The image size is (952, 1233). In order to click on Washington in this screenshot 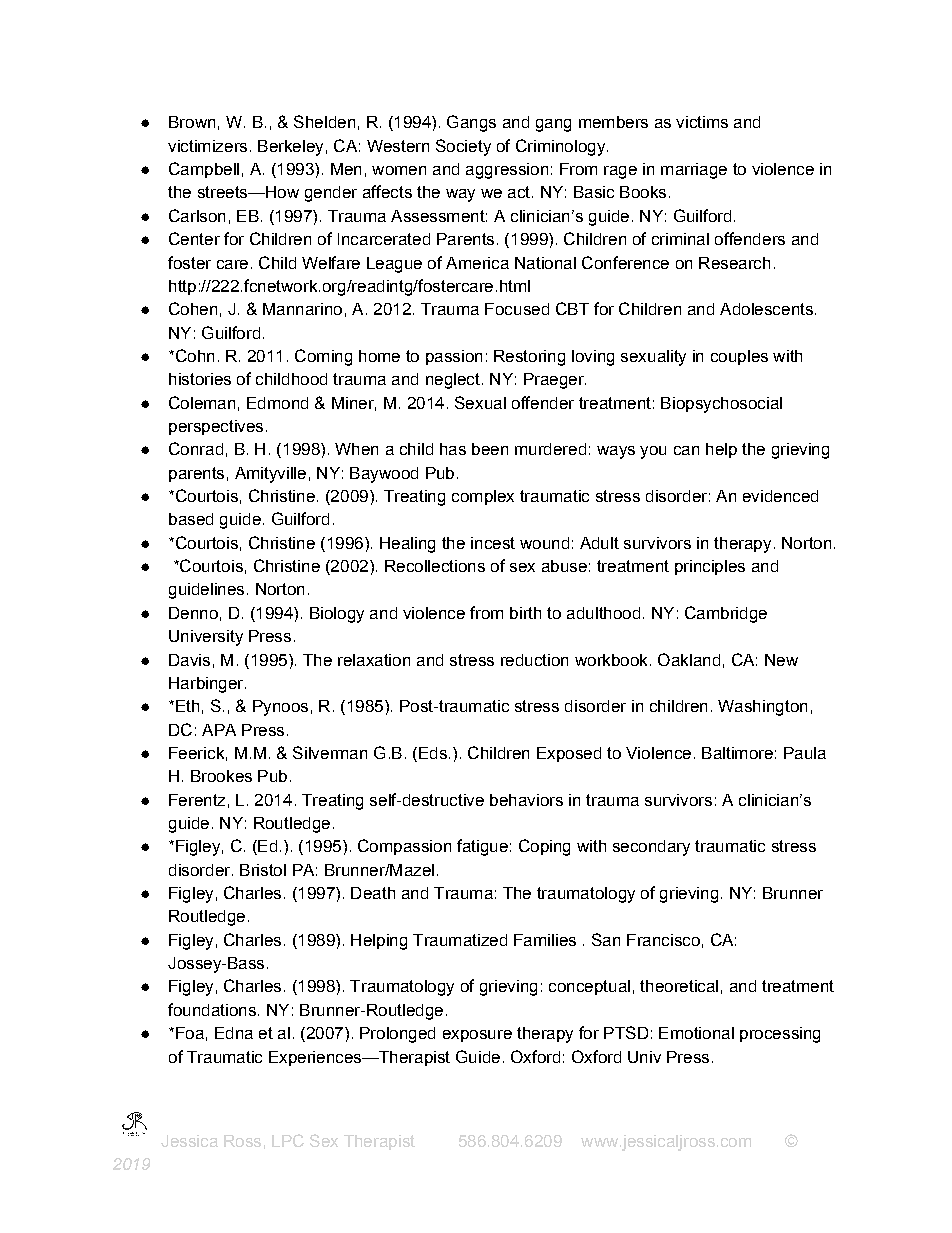, I will do `click(762, 708)`.
